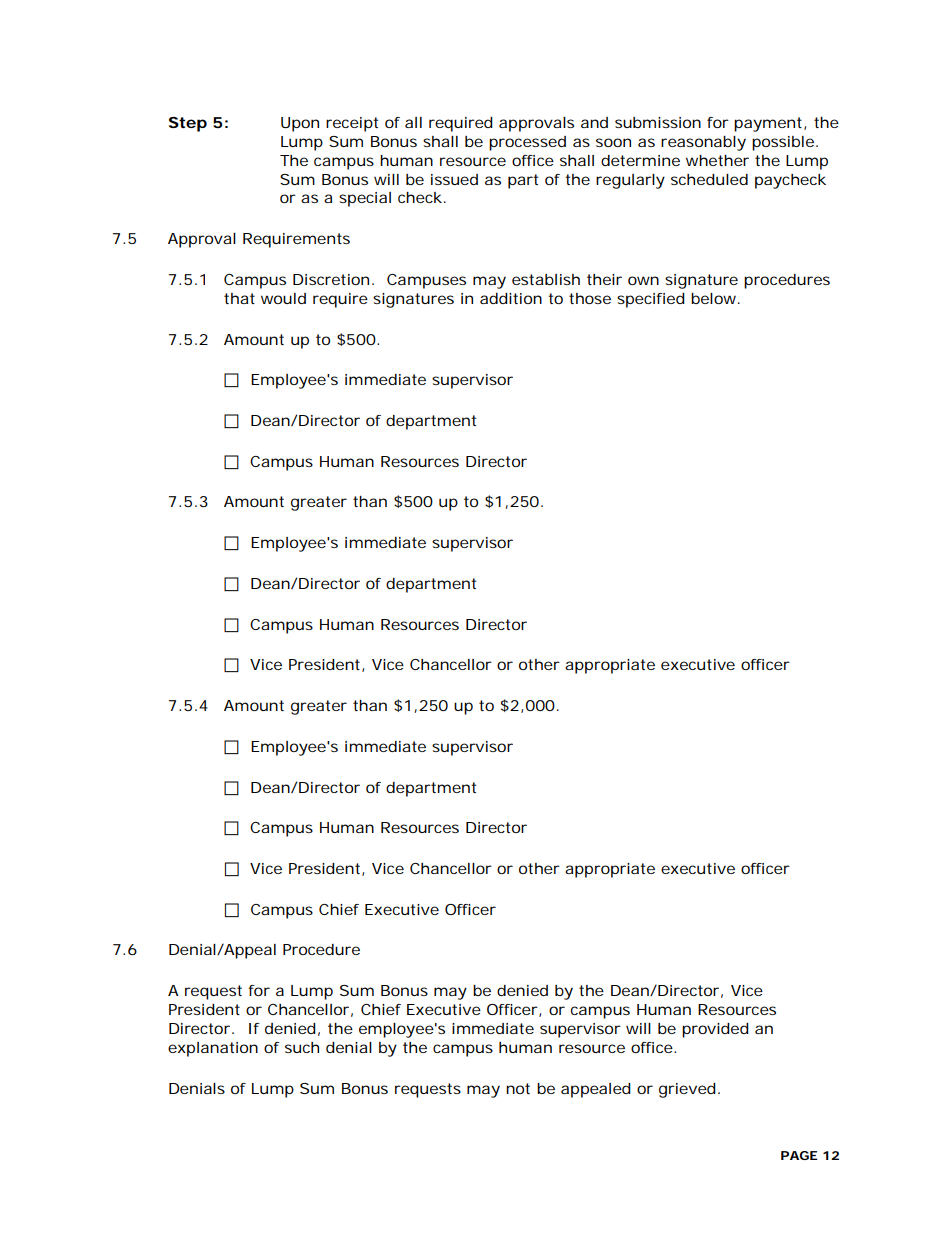  Describe the element at coordinates (300, 124) in the screenshot. I see `Upon` at that location.
